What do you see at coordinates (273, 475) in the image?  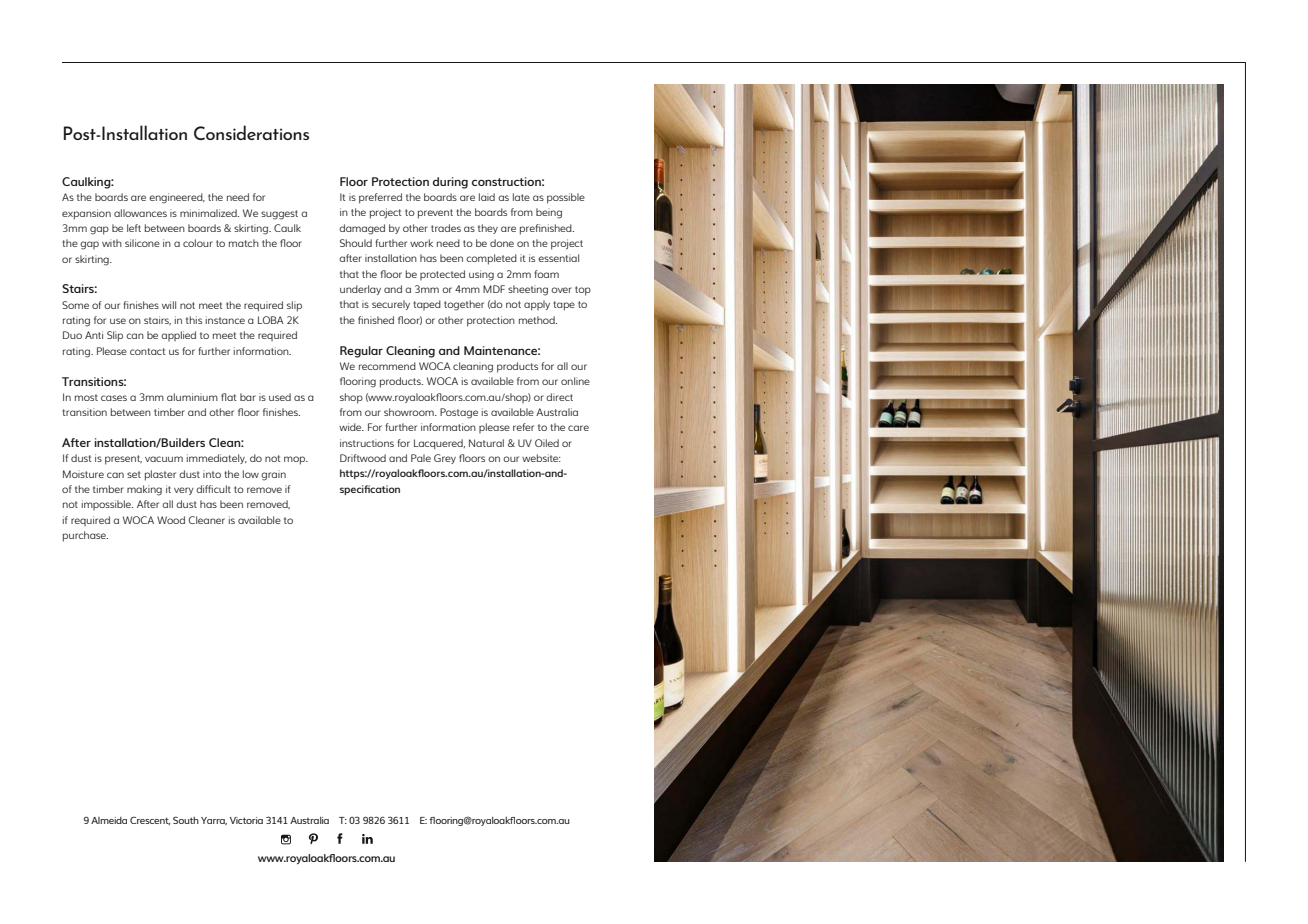 I see `grain` at bounding box center [273, 475].
